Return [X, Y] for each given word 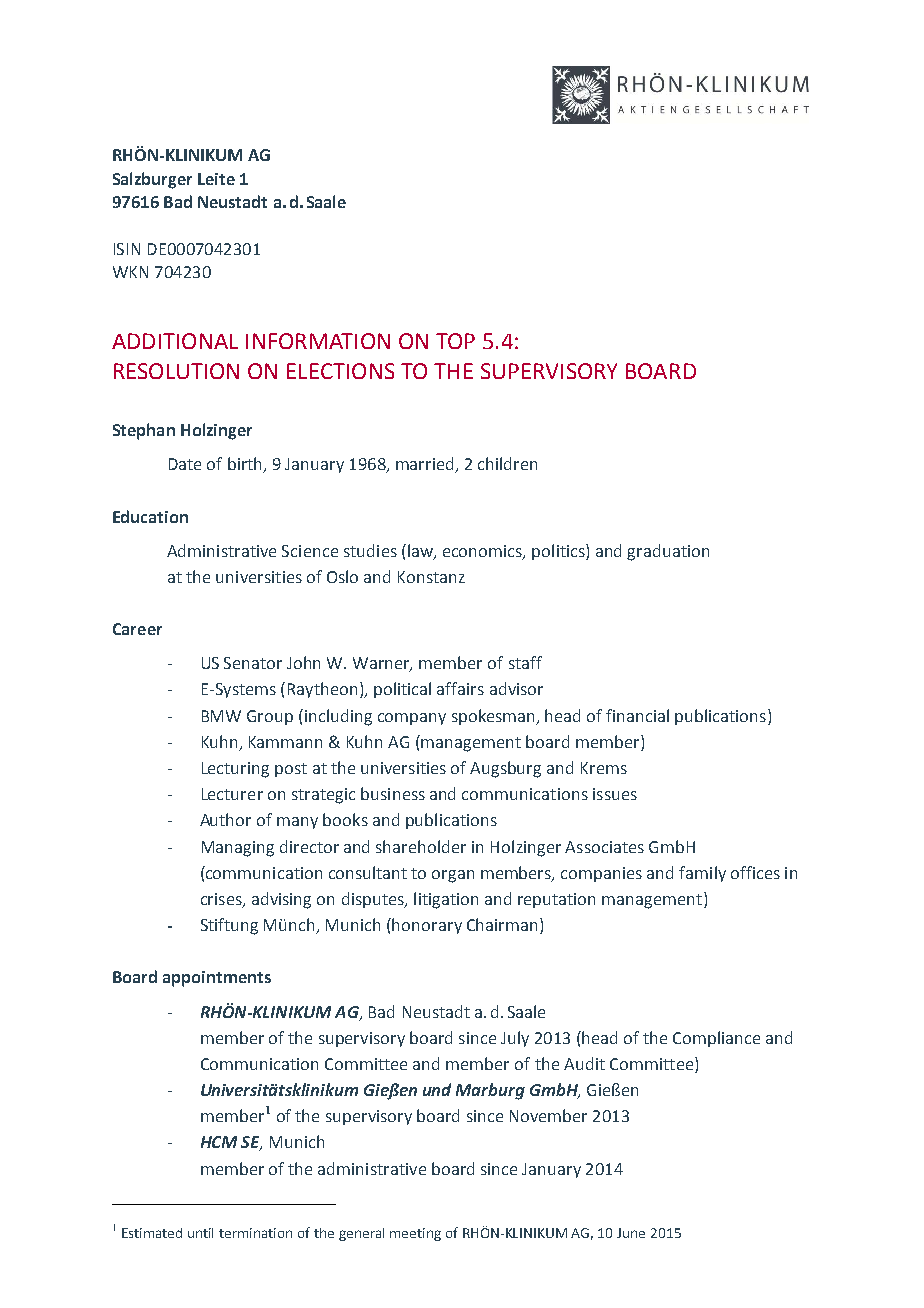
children [507, 463]
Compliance [716, 1039]
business [393, 793]
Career [137, 629]
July [515, 1039]
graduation [668, 552]
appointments [217, 979]
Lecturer [232, 794]
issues [615, 794]
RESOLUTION [176, 371]
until [200, 1233]
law [421, 551]
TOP [455, 341]
